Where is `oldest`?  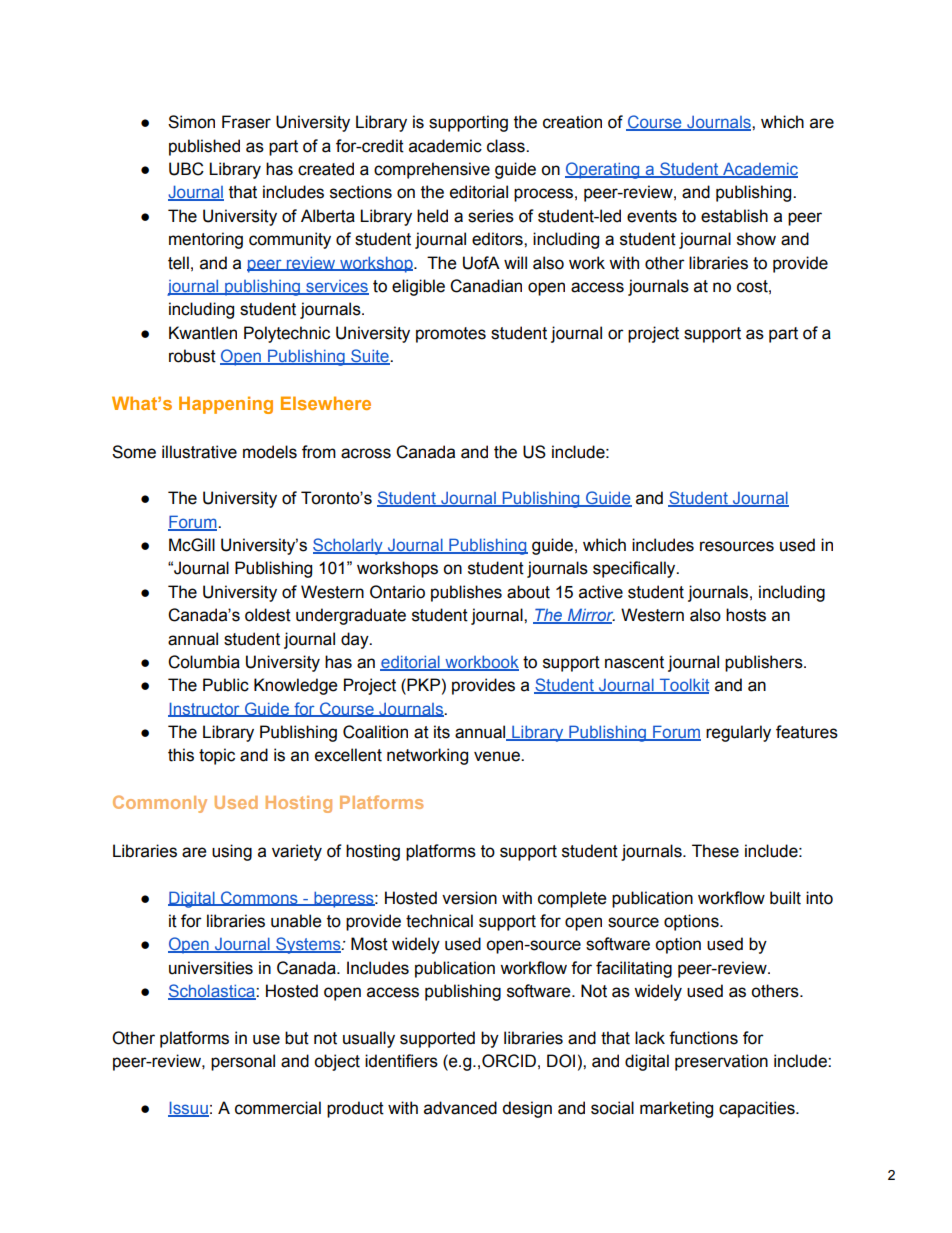 oldest is located at coordinates (268, 615).
